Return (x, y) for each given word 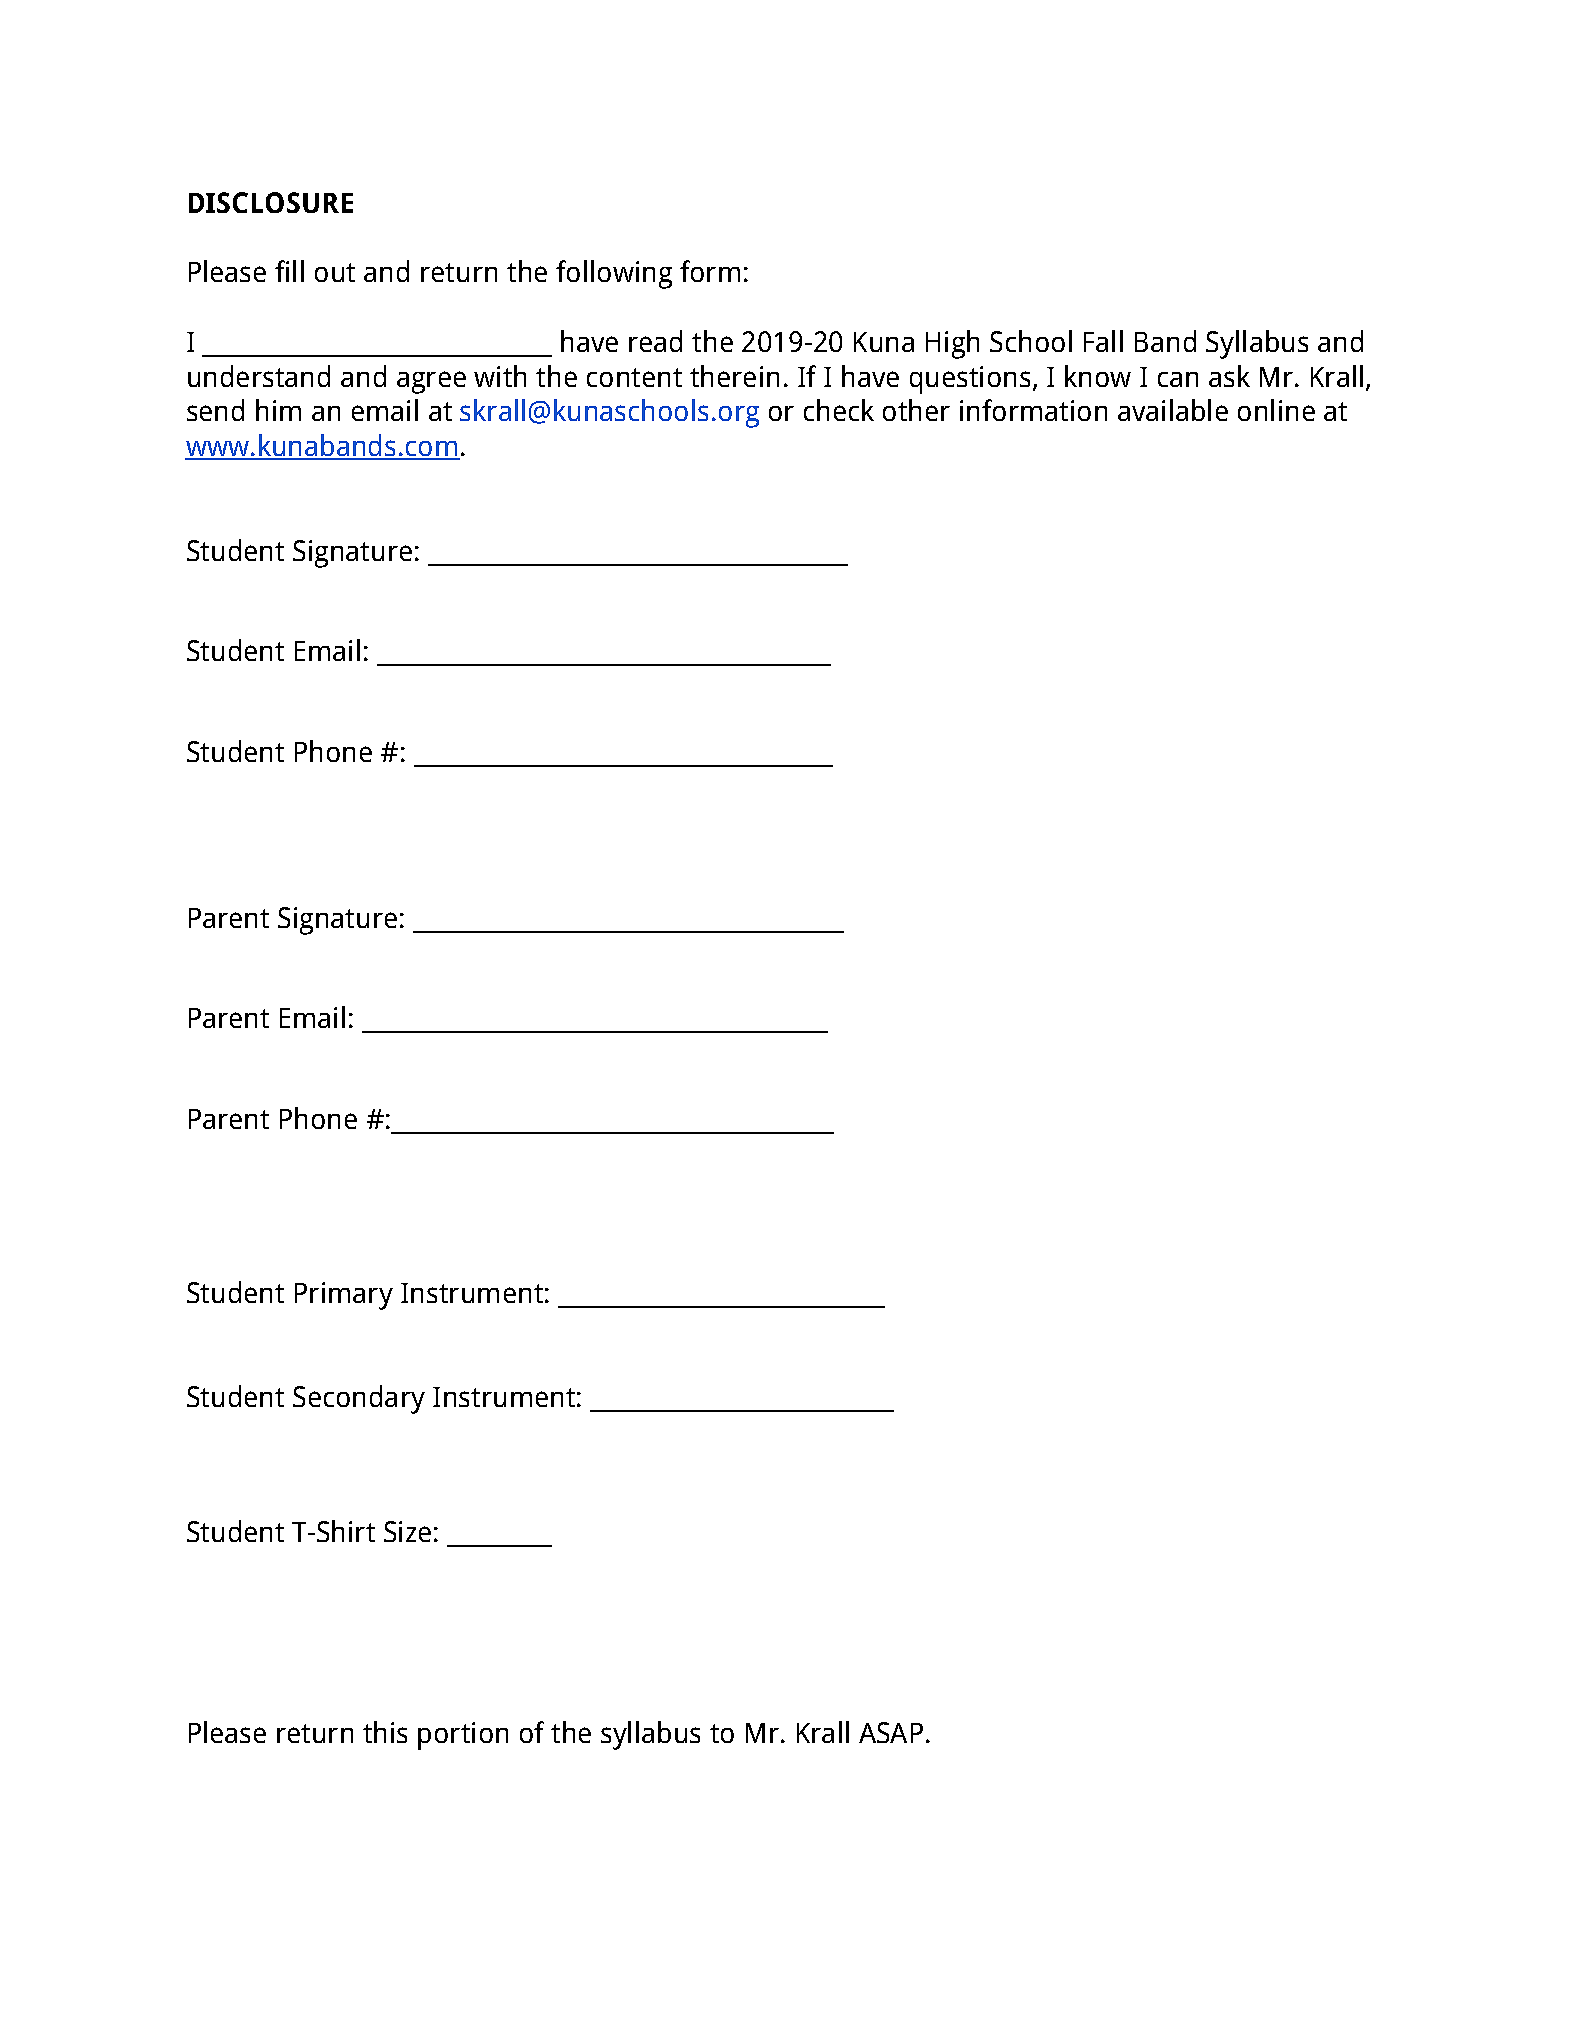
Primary (344, 1296)
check (839, 410)
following (614, 274)
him (278, 410)
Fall (1103, 341)
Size (407, 1531)
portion (463, 1736)
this (385, 1732)
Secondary (359, 1399)
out (335, 272)
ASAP (891, 1732)
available (1173, 410)
